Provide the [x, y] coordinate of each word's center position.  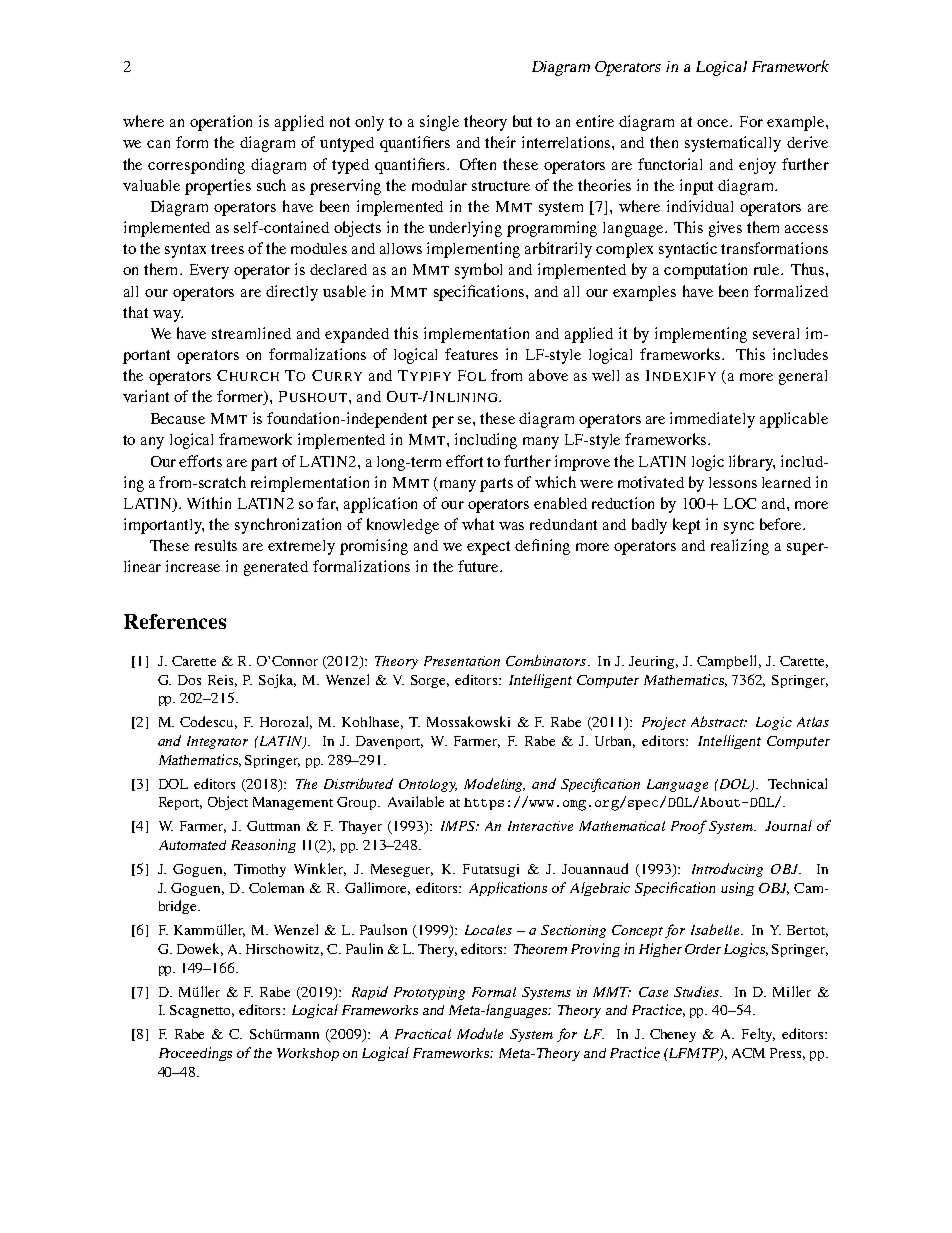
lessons [733, 482]
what [478, 524]
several [776, 333]
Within [209, 503]
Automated [192, 845]
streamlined [251, 333]
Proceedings [195, 1054]
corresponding [196, 166]
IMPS [459, 826]
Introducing [727, 870]
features [471, 354]
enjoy [757, 166]
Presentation [462, 661]
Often [478, 164]
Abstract [718, 721]
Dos [189, 680]
